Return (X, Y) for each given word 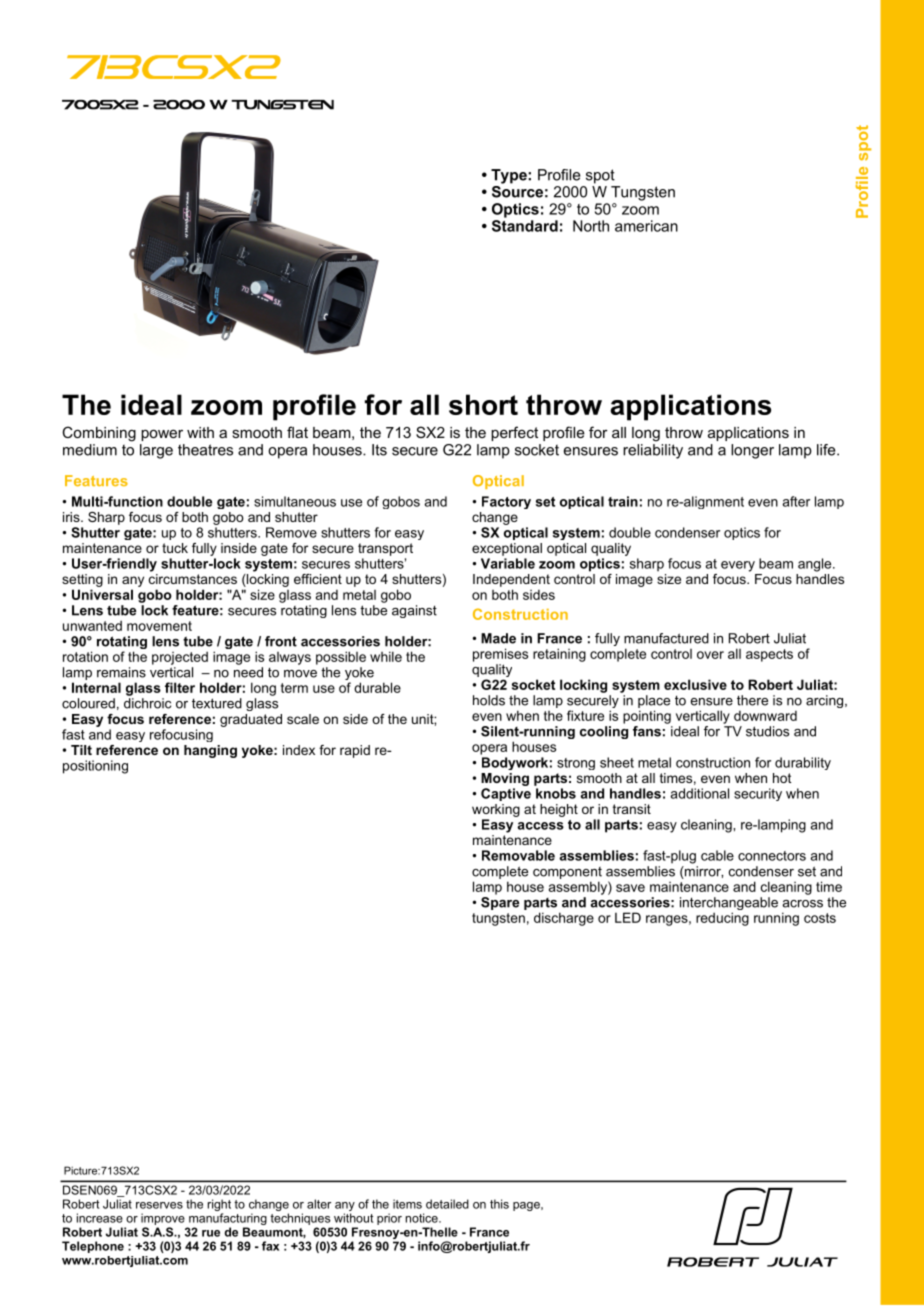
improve (163, 1219)
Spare (500, 902)
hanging (210, 751)
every (738, 566)
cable (717, 855)
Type (510, 176)
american (646, 226)
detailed (447, 1204)
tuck (175, 548)
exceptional (507, 549)
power (162, 435)
